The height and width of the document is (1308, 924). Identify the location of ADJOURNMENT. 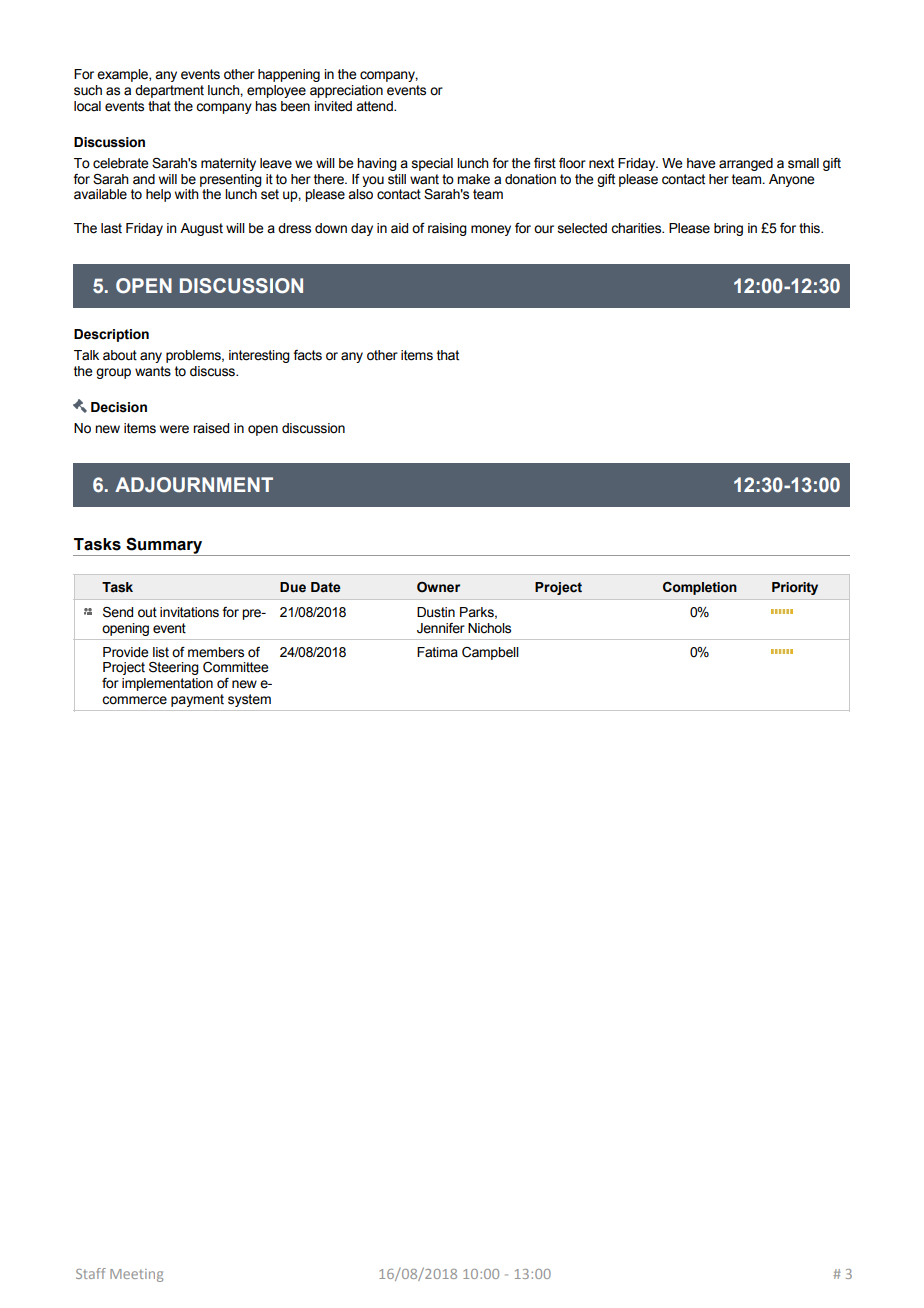
(194, 485).
